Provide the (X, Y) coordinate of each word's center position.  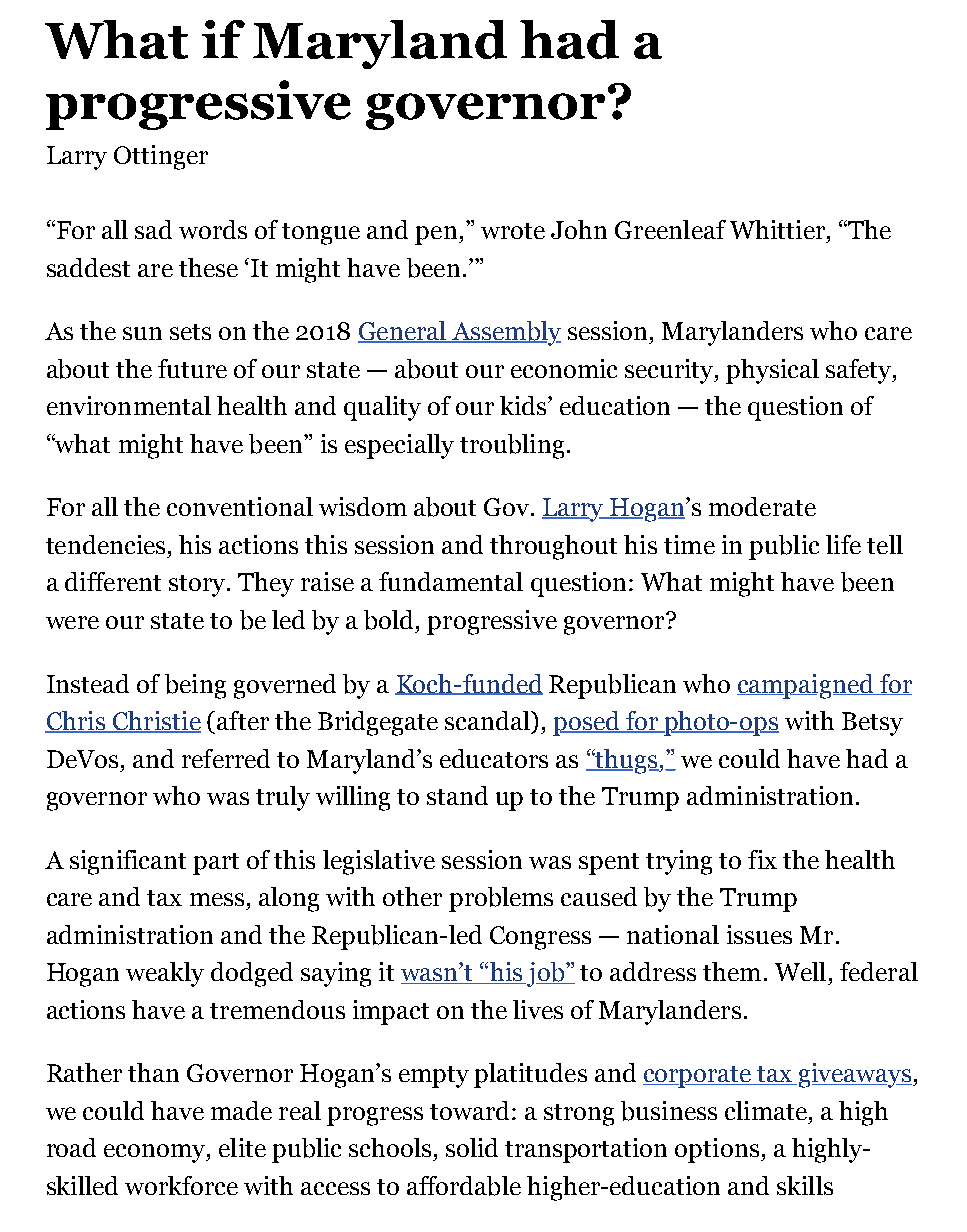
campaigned (806, 686)
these (208, 267)
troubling (512, 446)
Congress (540, 938)
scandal (489, 722)
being (195, 686)
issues (759, 934)
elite (242, 1147)
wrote (513, 231)
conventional (240, 506)
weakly (165, 974)
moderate (762, 506)
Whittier (779, 229)
